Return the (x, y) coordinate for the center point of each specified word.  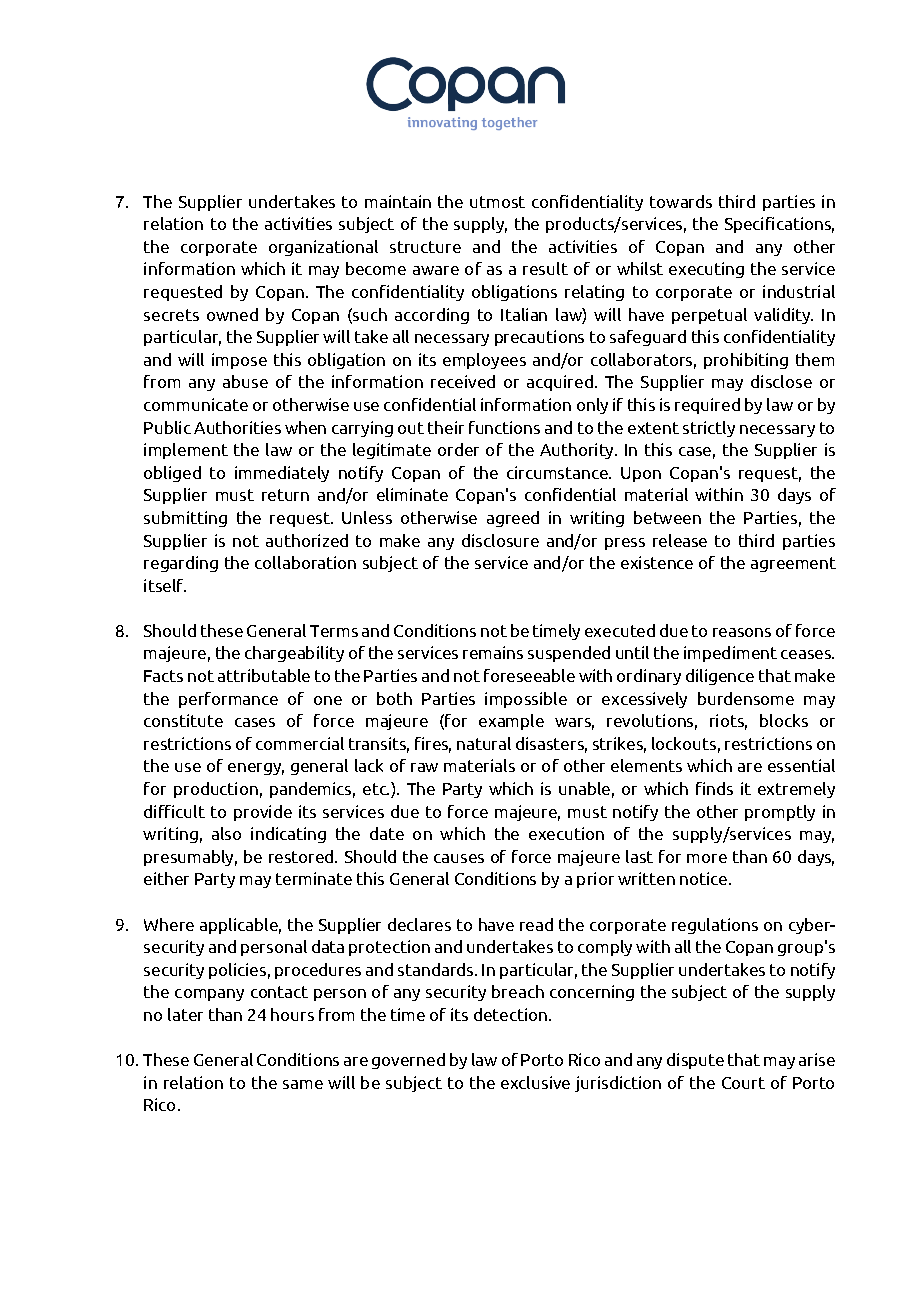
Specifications (779, 225)
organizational (323, 248)
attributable (264, 675)
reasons (742, 632)
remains (493, 652)
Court (743, 1083)
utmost (497, 202)
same (303, 1084)
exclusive (535, 1082)
